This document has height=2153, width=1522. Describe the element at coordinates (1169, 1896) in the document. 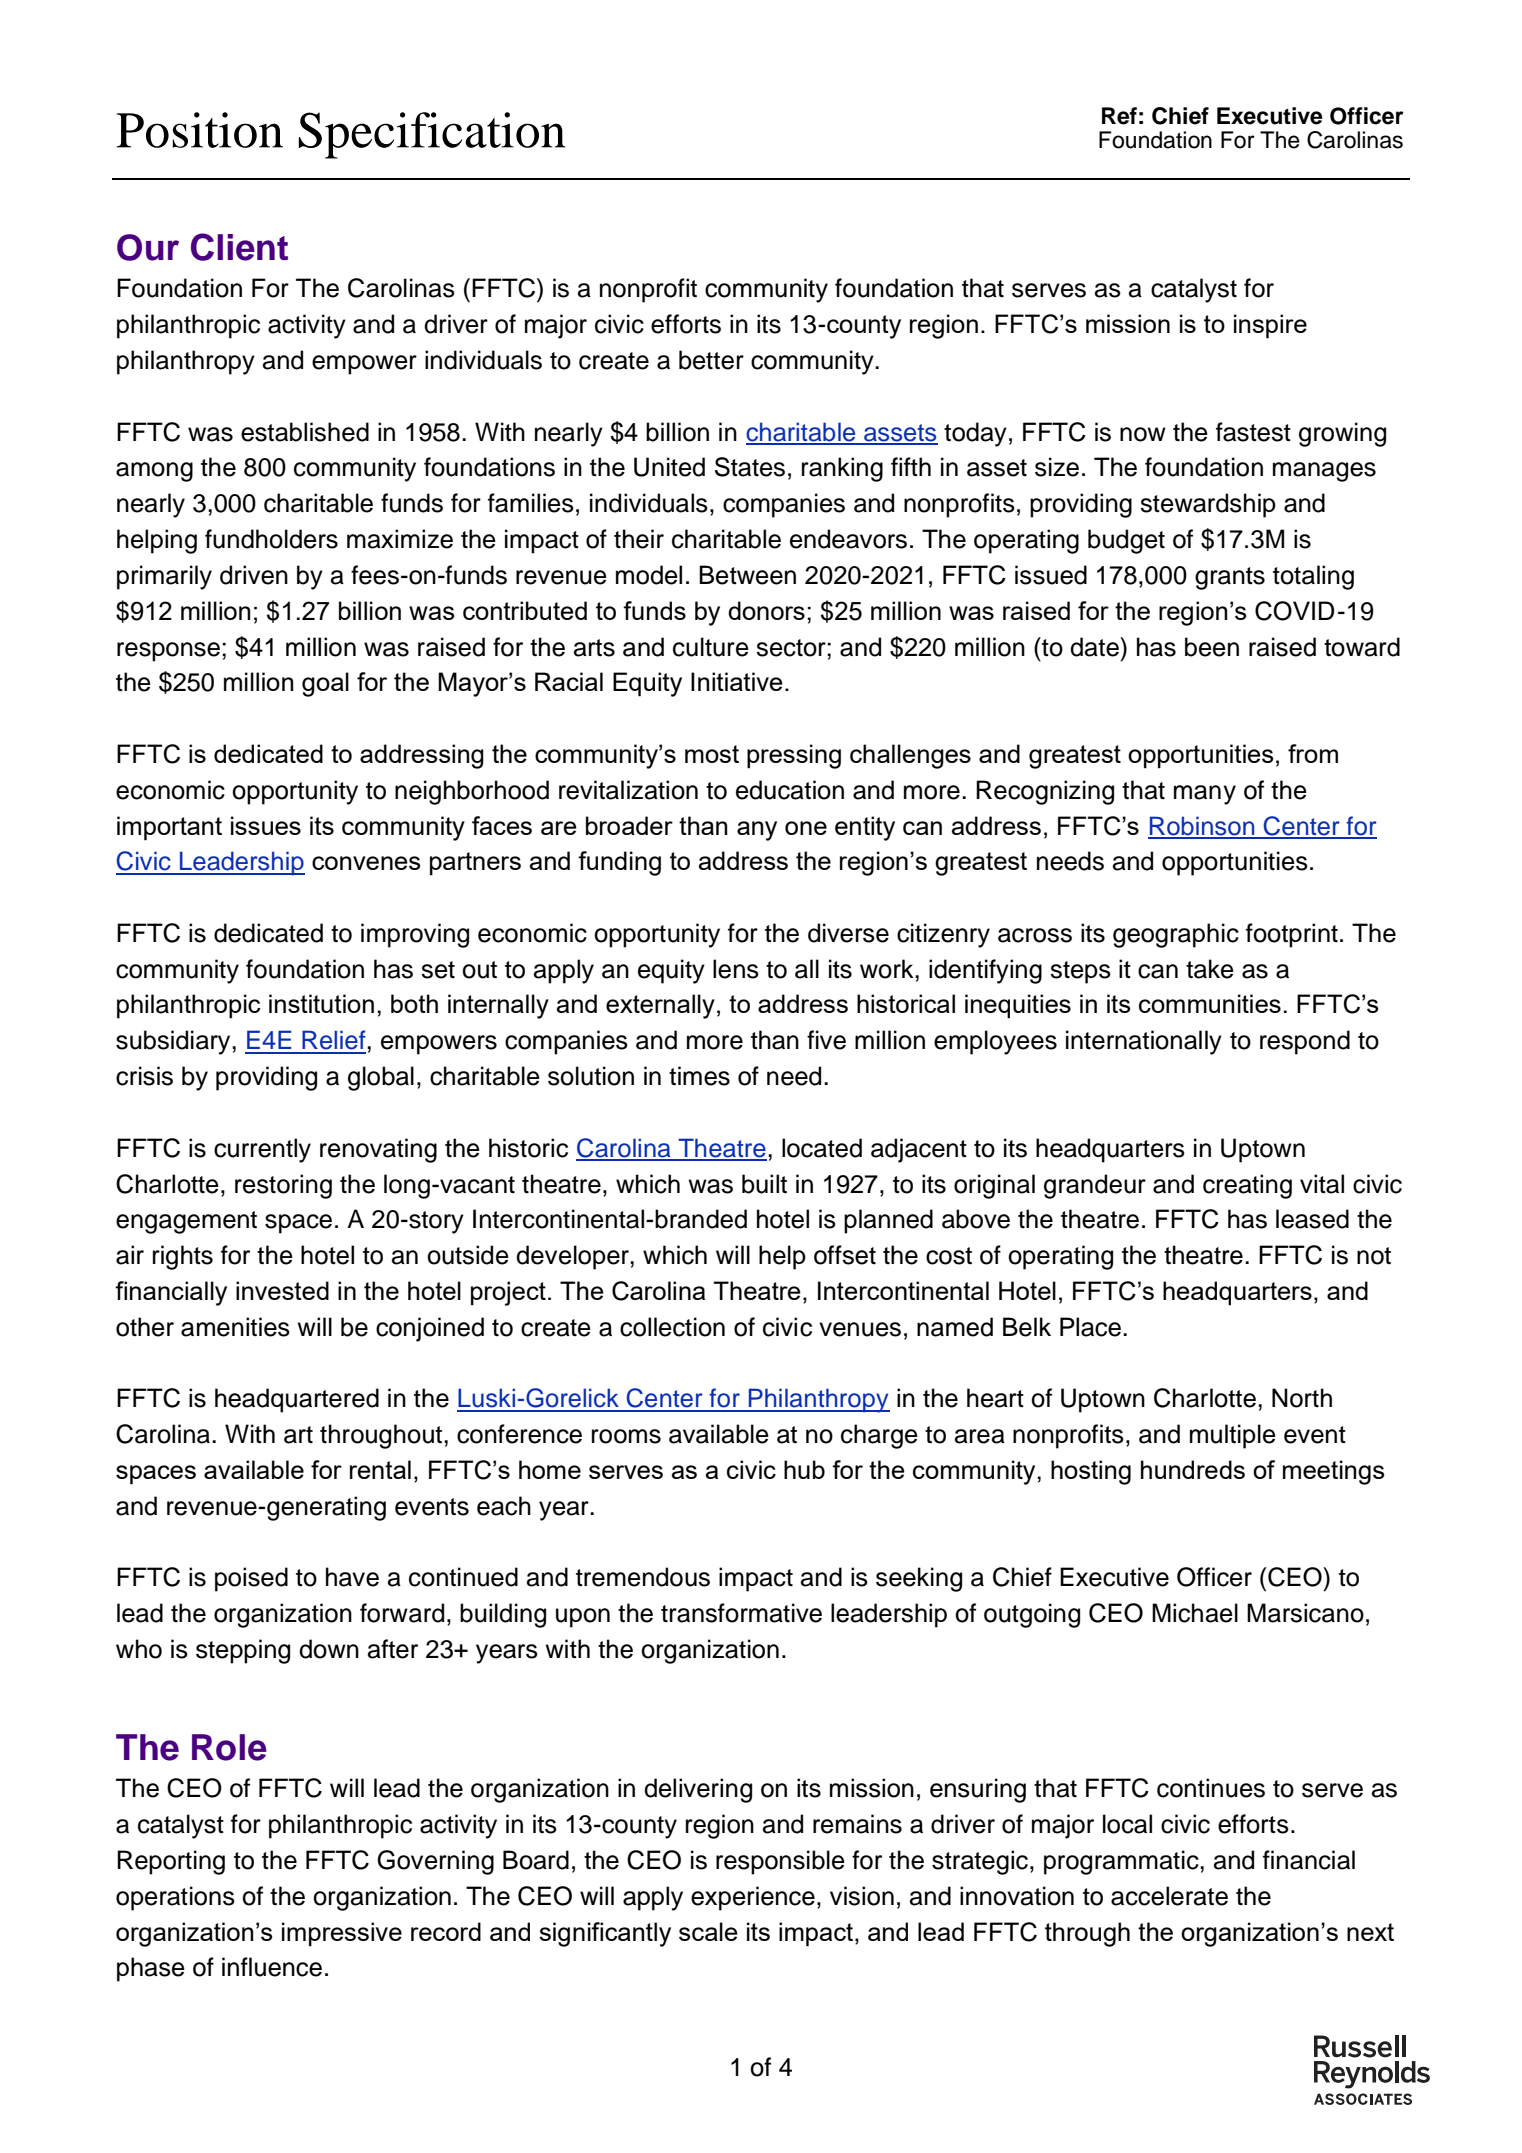

I see `accelerate` at that location.
